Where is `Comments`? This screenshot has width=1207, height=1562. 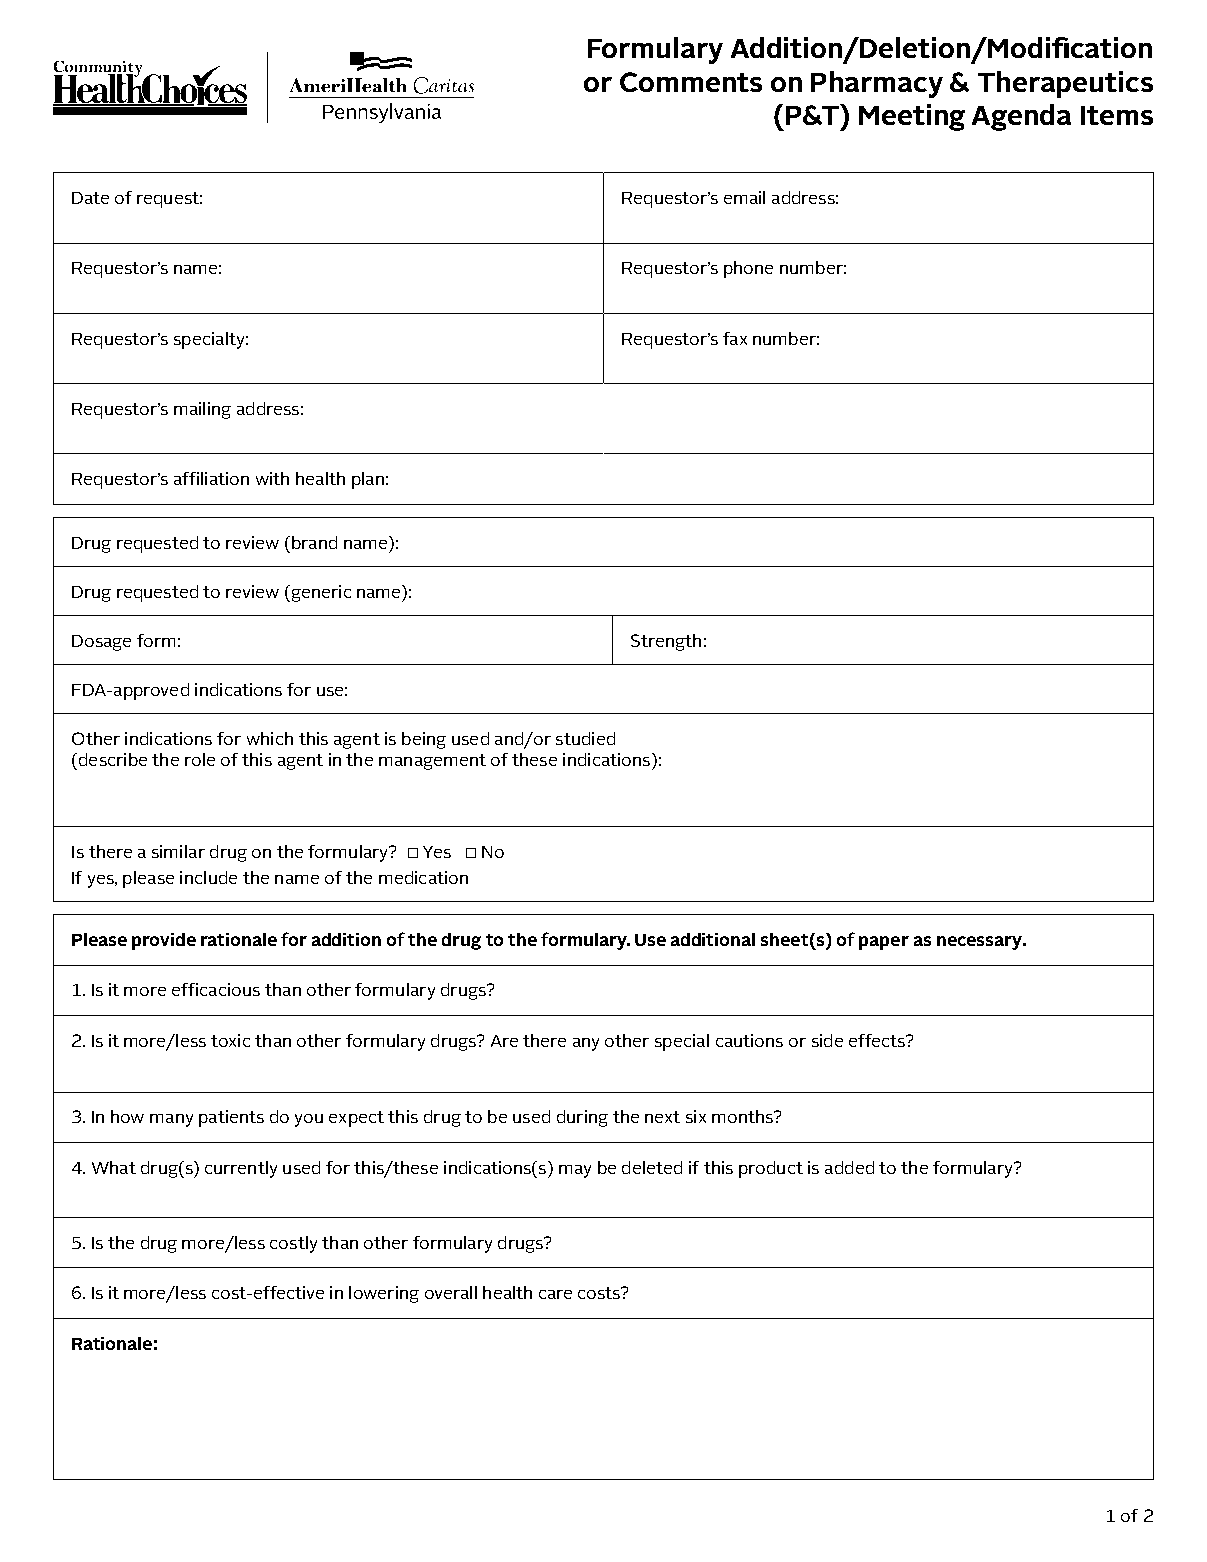
Comments is located at coordinates (691, 82).
